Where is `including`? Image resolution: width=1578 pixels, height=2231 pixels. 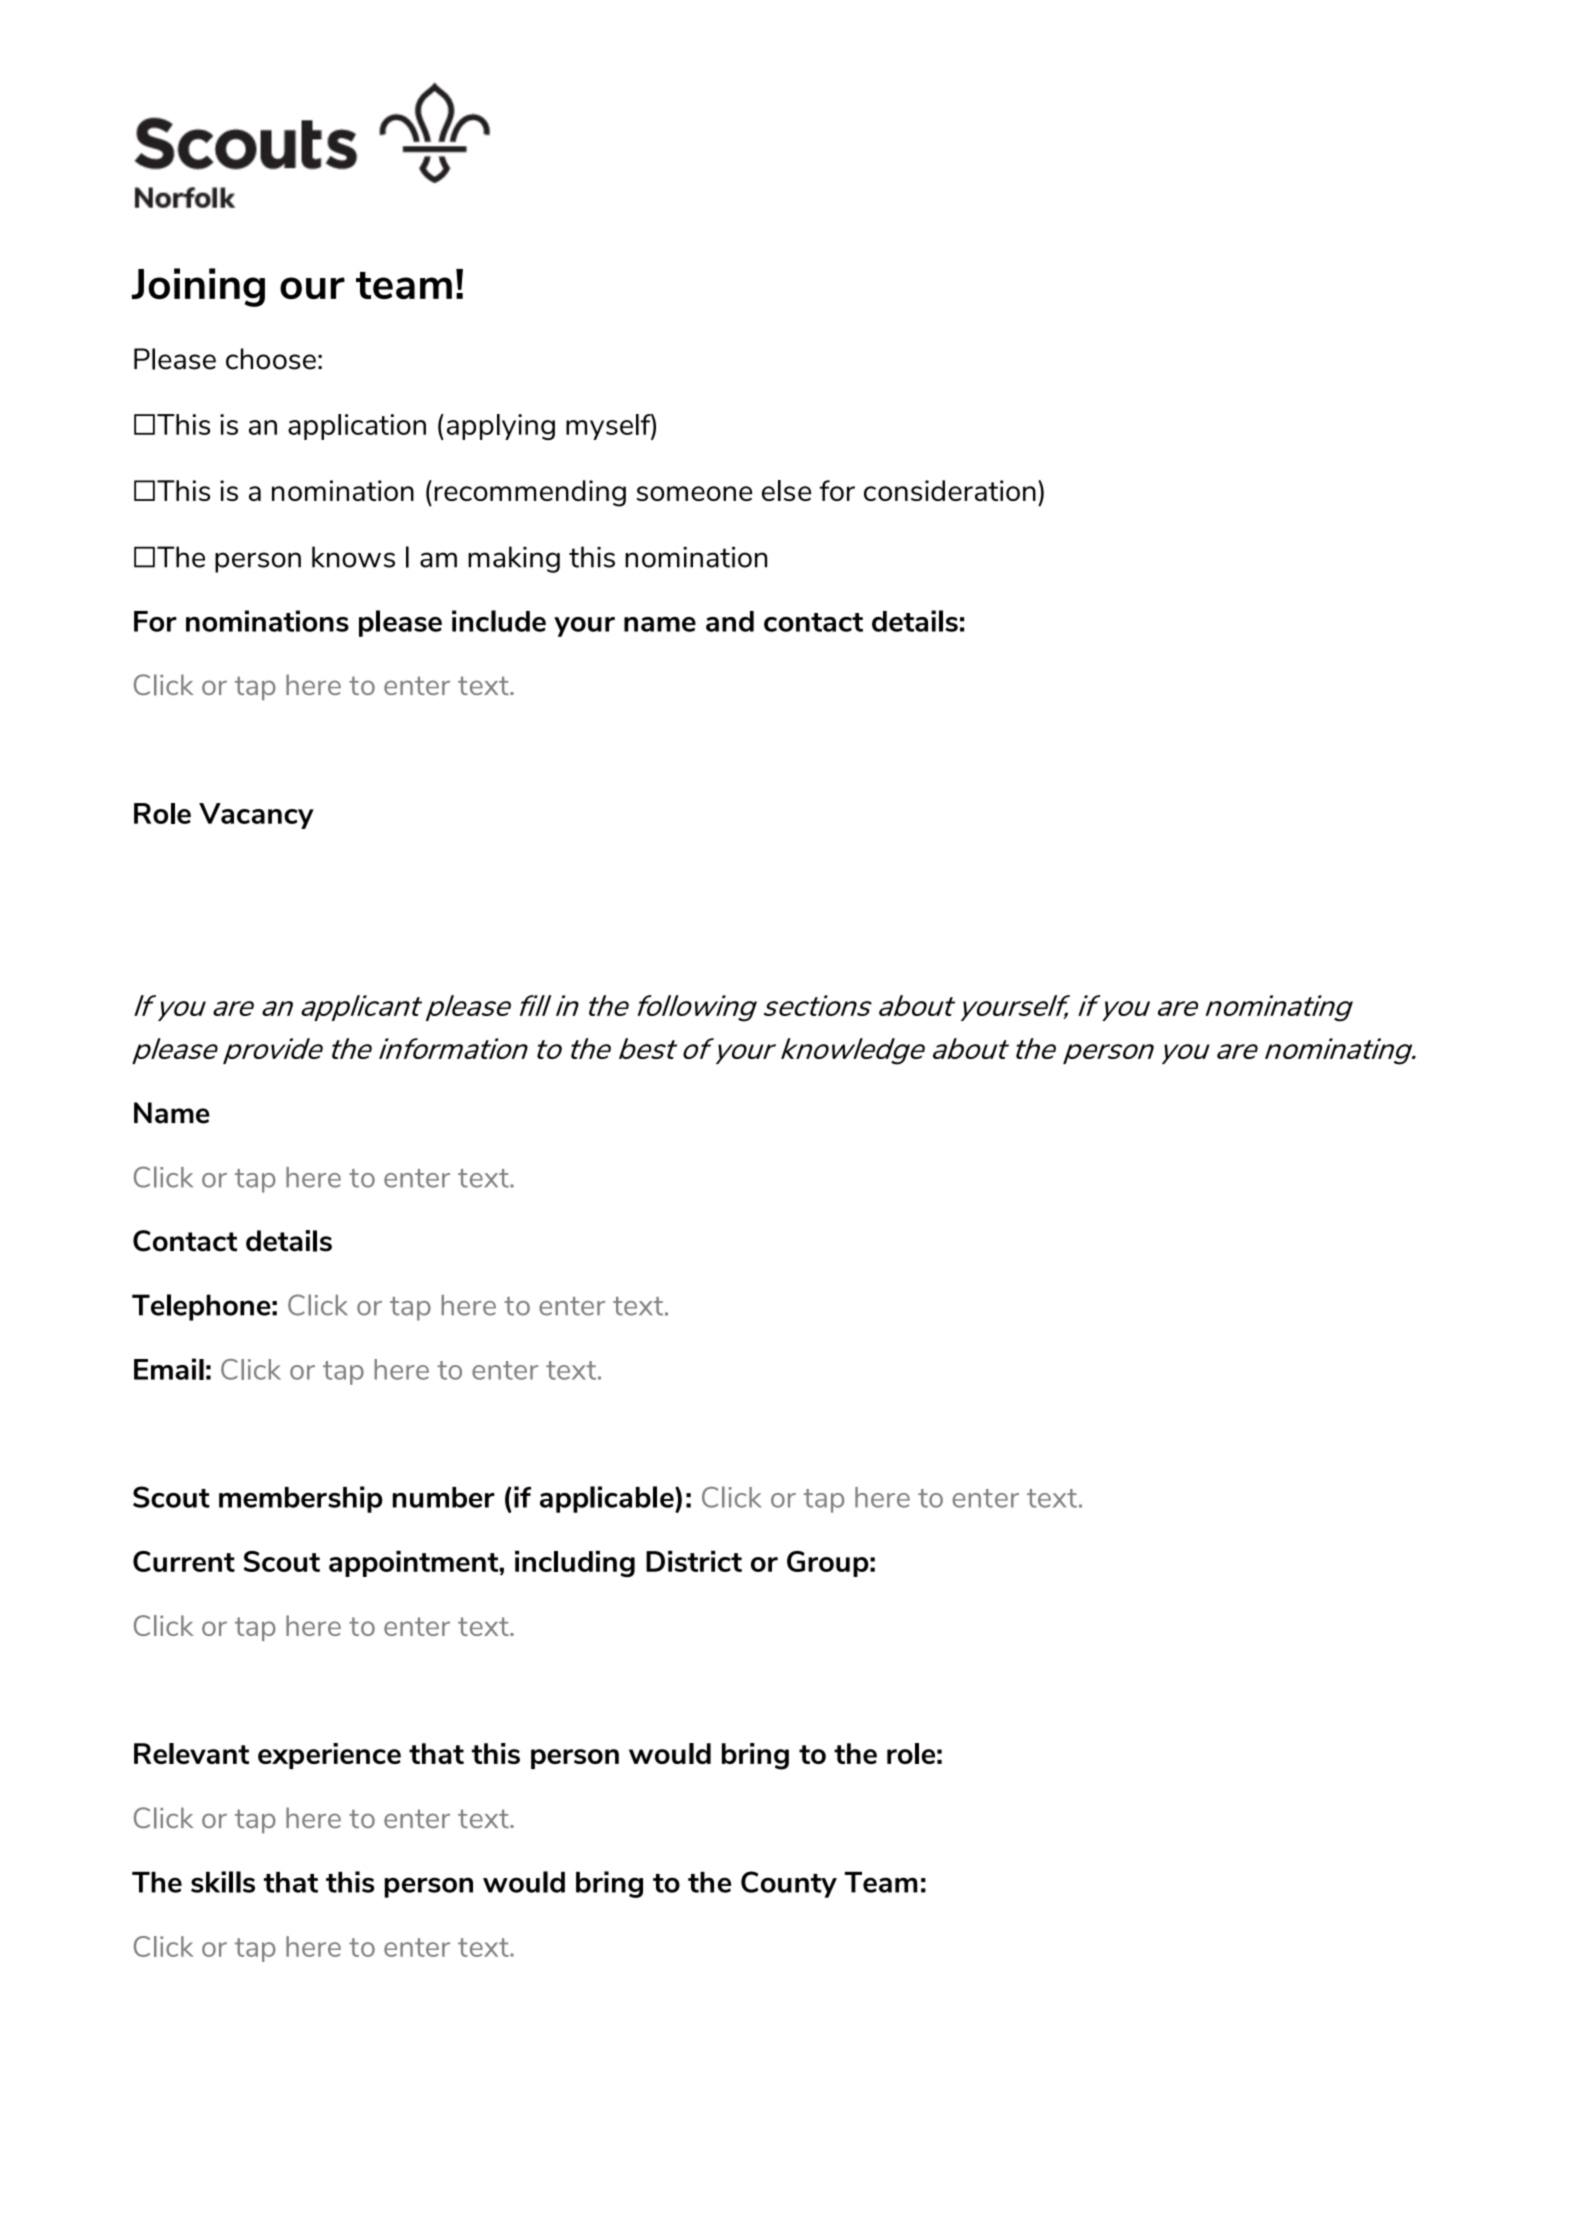 including is located at coordinates (575, 1564).
